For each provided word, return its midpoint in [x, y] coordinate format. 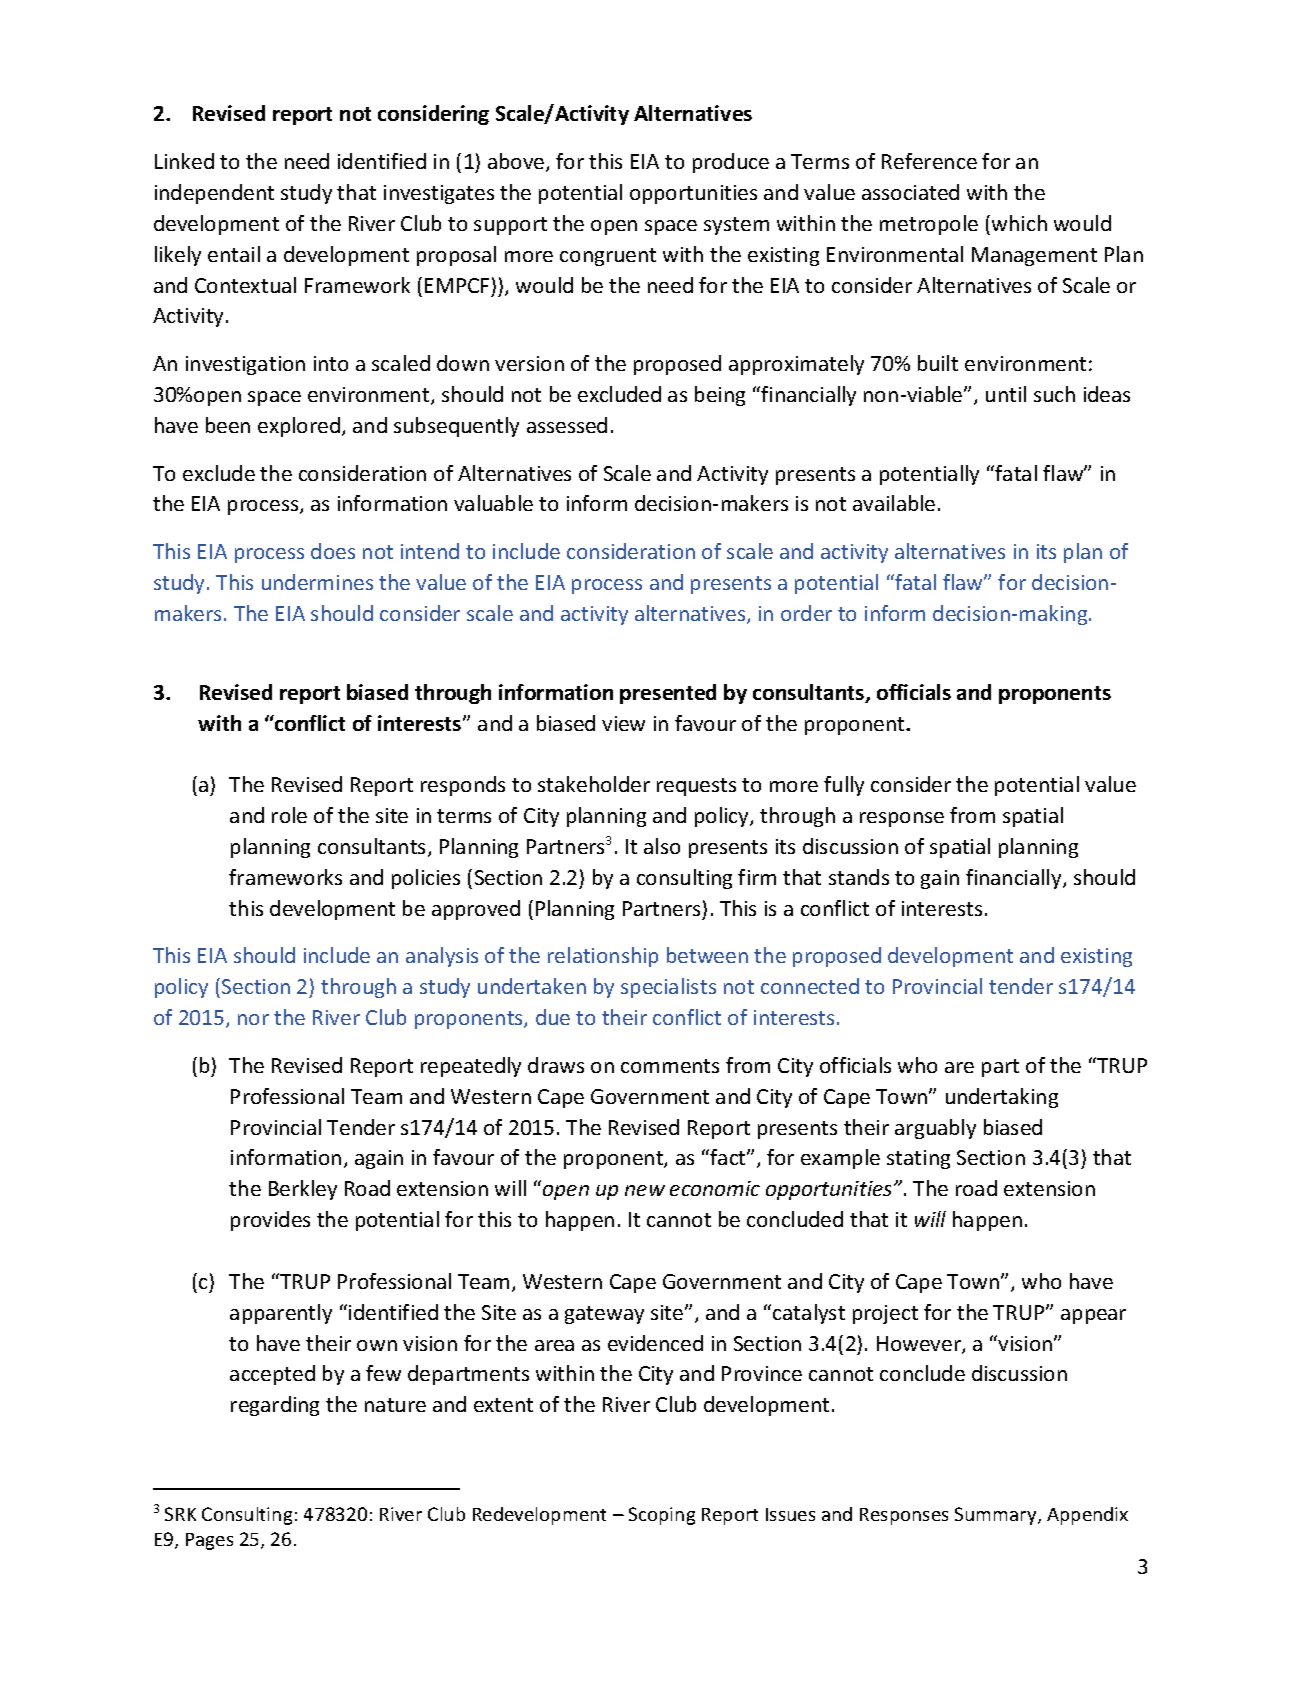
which [1019, 223]
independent [214, 194]
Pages [209, 1541]
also [662, 846]
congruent [608, 257]
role [289, 815]
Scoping [662, 1516]
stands [859, 877]
